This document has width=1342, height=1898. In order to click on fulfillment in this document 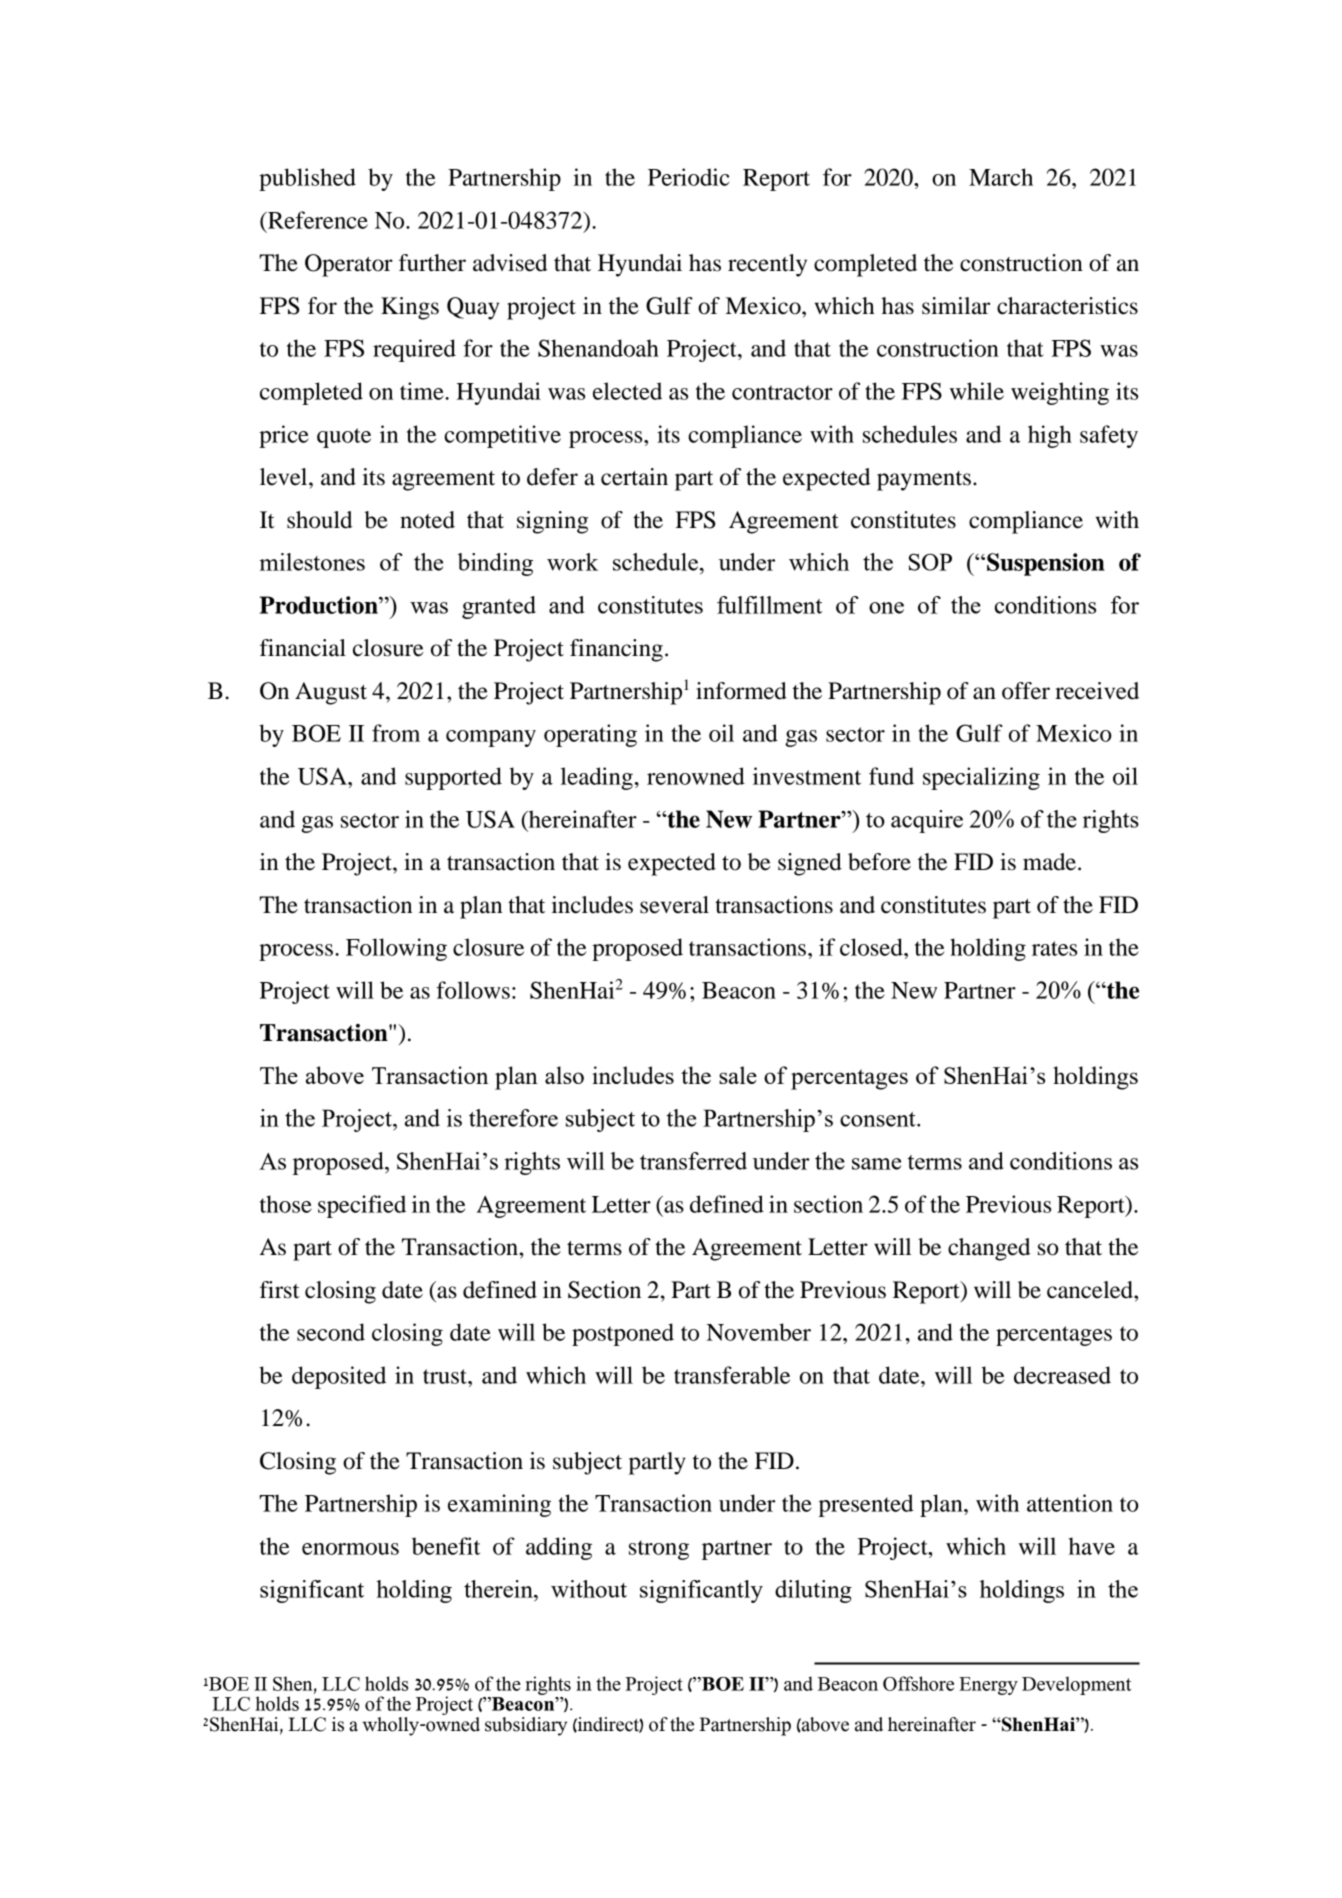, I will do `click(769, 605)`.
